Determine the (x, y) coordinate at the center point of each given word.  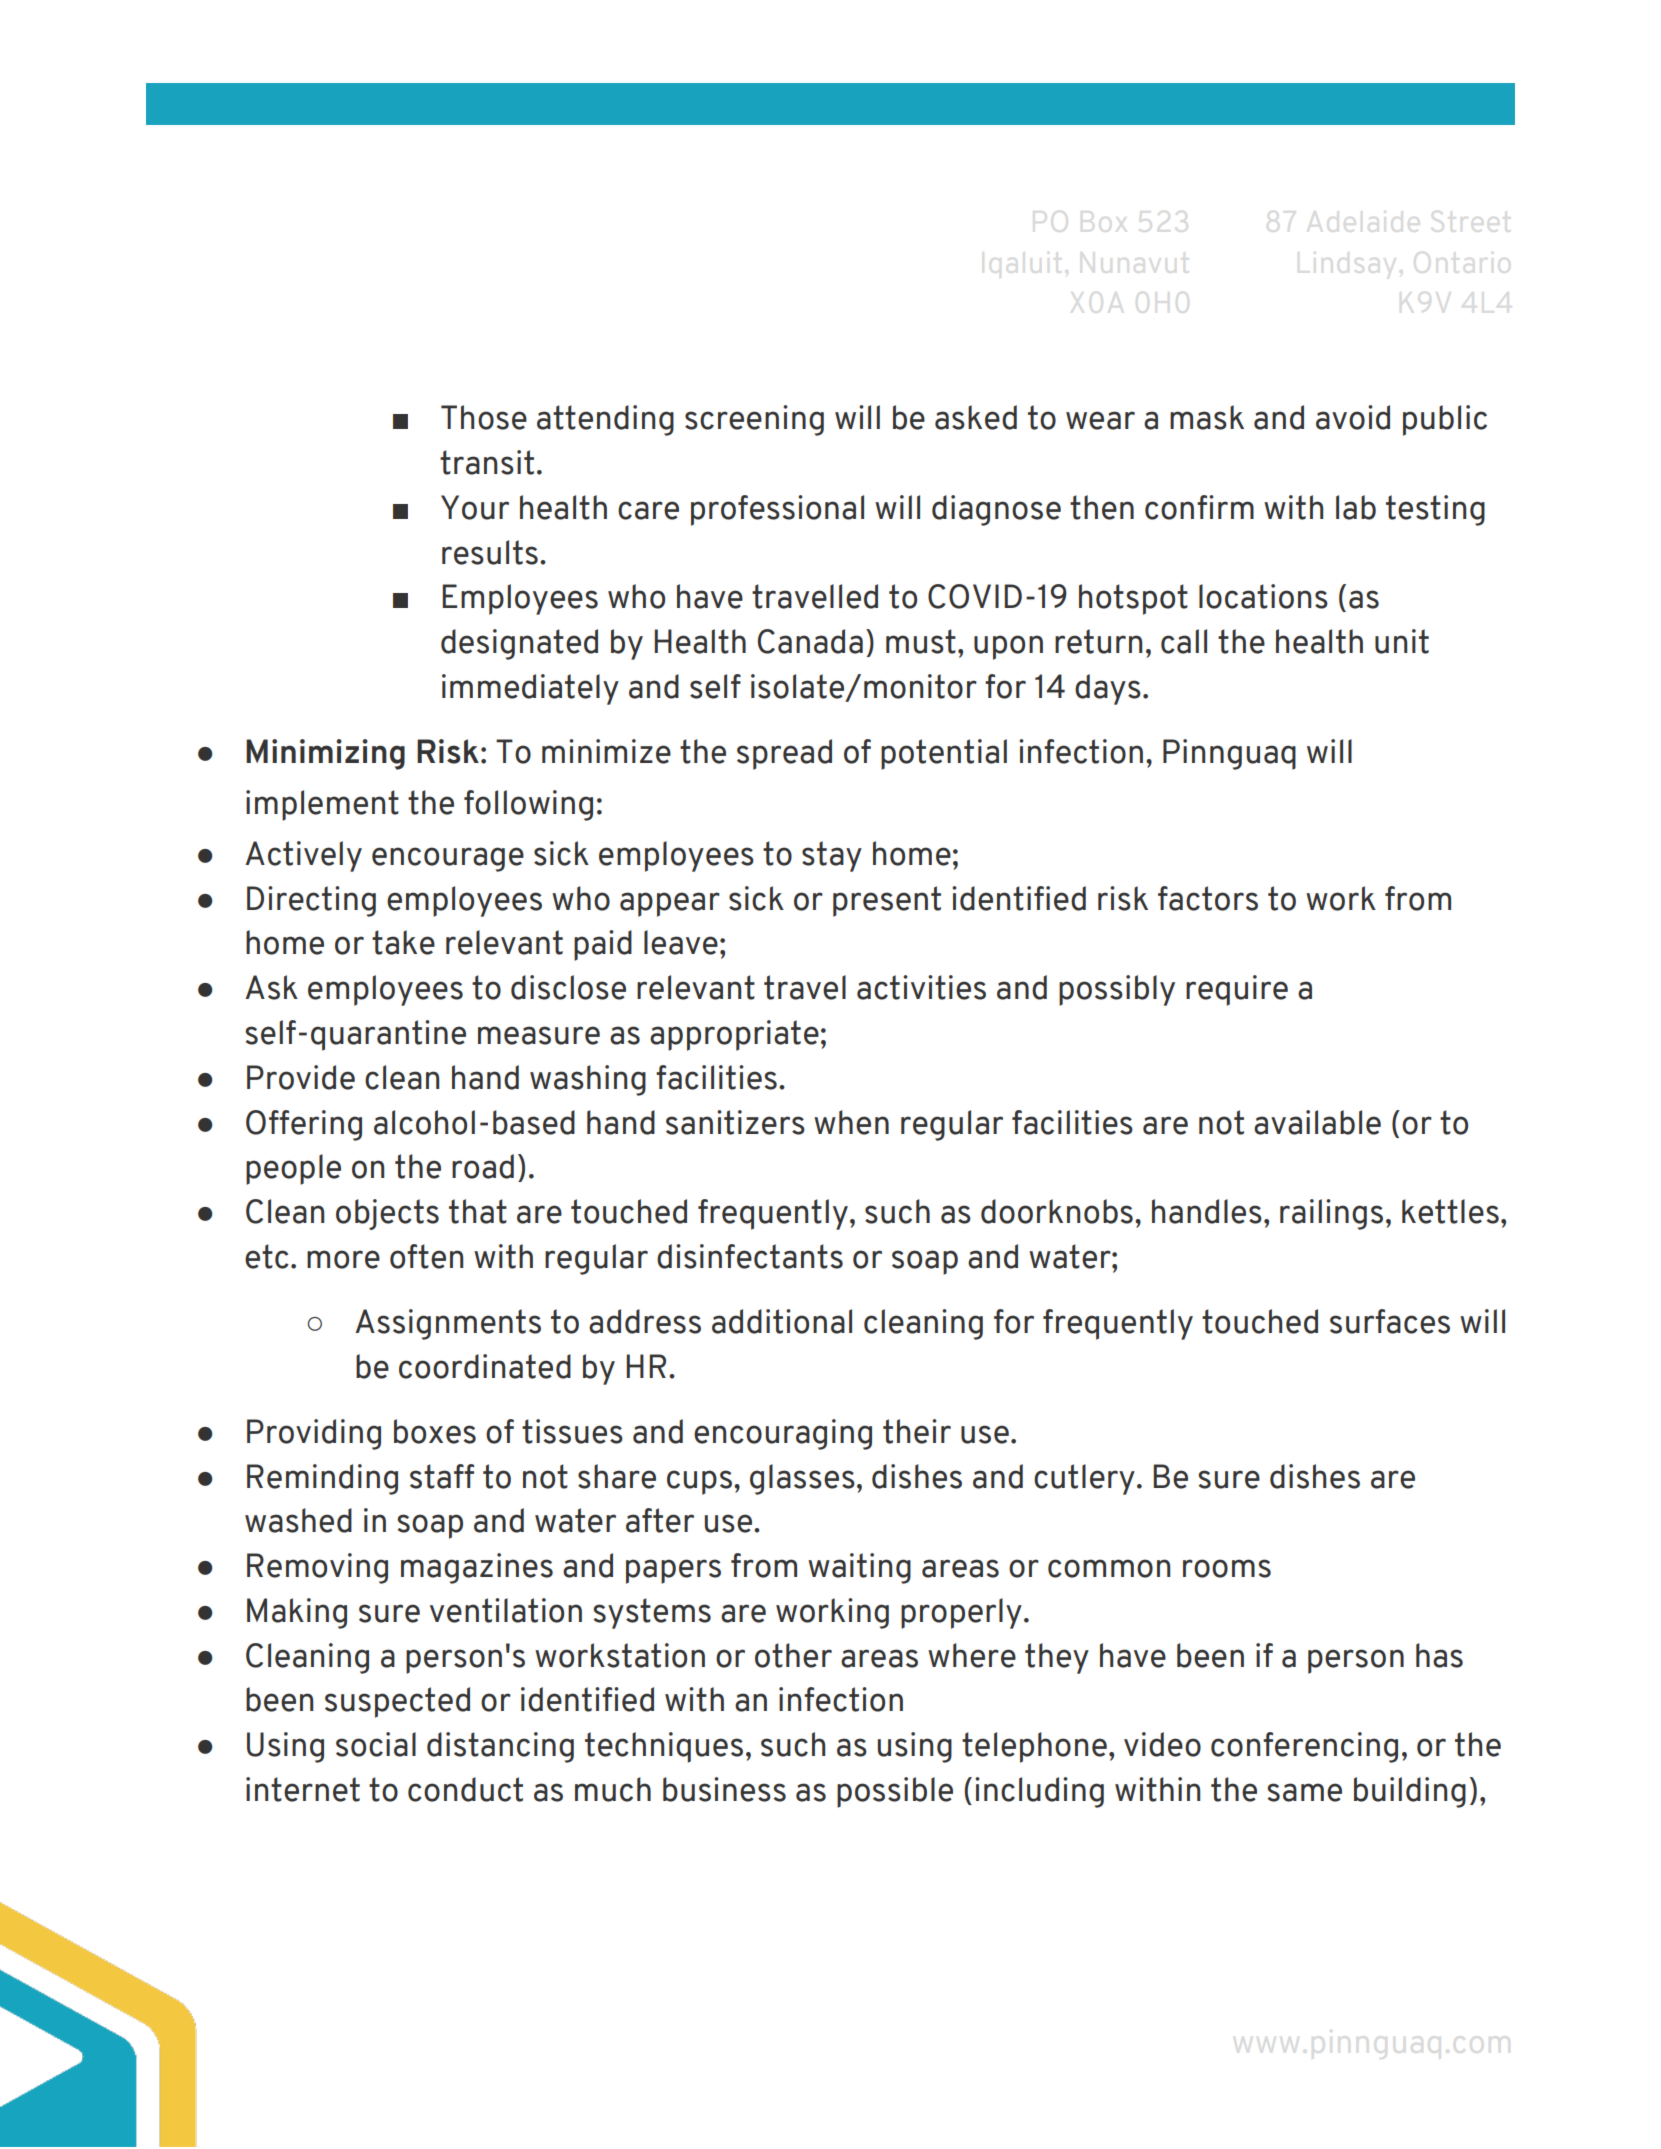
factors (1208, 898)
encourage (448, 859)
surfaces (1390, 1321)
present (887, 901)
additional (782, 1321)
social (376, 1744)
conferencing (1304, 1747)
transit (487, 462)
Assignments (448, 1324)
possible (895, 1792)
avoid (1353, 417)
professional (777, 510)
